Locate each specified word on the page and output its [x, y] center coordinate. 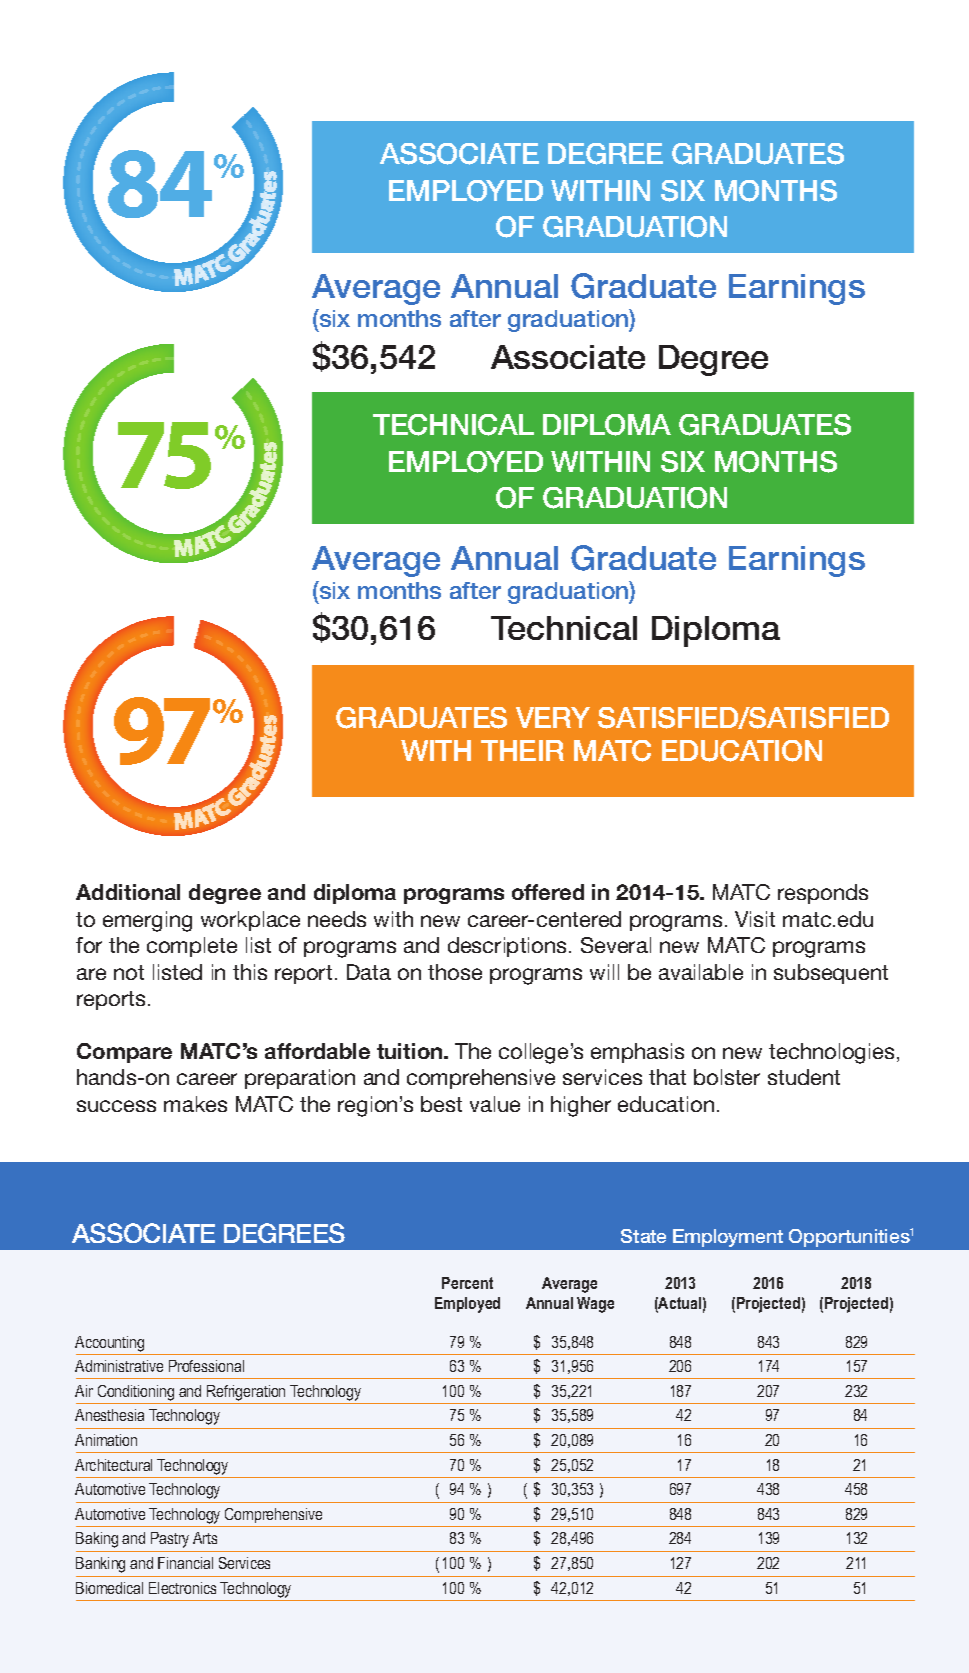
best [441, 1104]
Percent [467, 1283]
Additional [128, 892]
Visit [755, 919]
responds [823, 894]
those [455, 972]
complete [192, 947]
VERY [553, 717]
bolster [727, 1077]
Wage [595, 1305]
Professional [206, 1366]
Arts [205, 1538]
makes [195, 1104]
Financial [185, 1563]
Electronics [182, 1588]
